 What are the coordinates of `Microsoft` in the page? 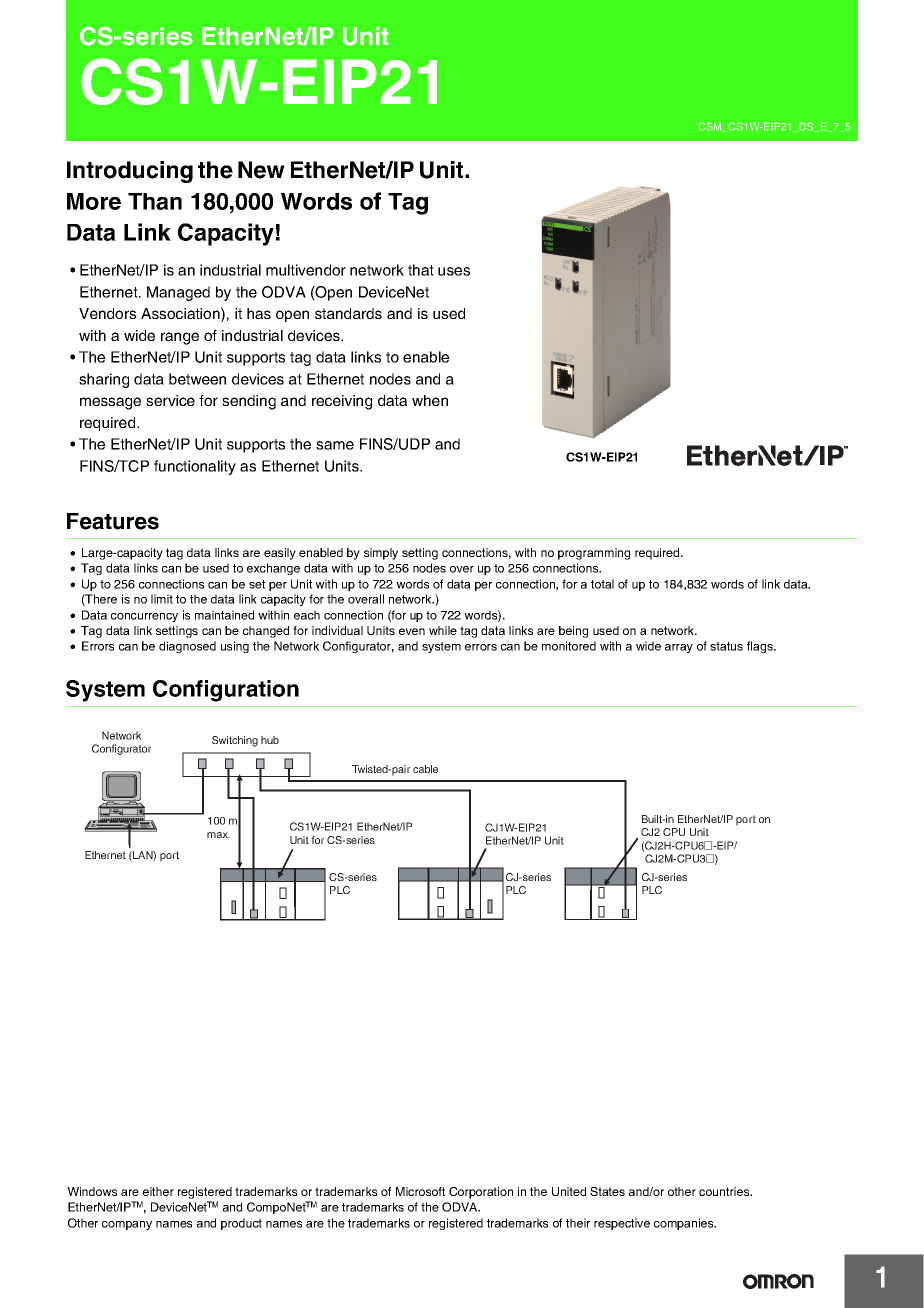 It's located at (420, 1191).
